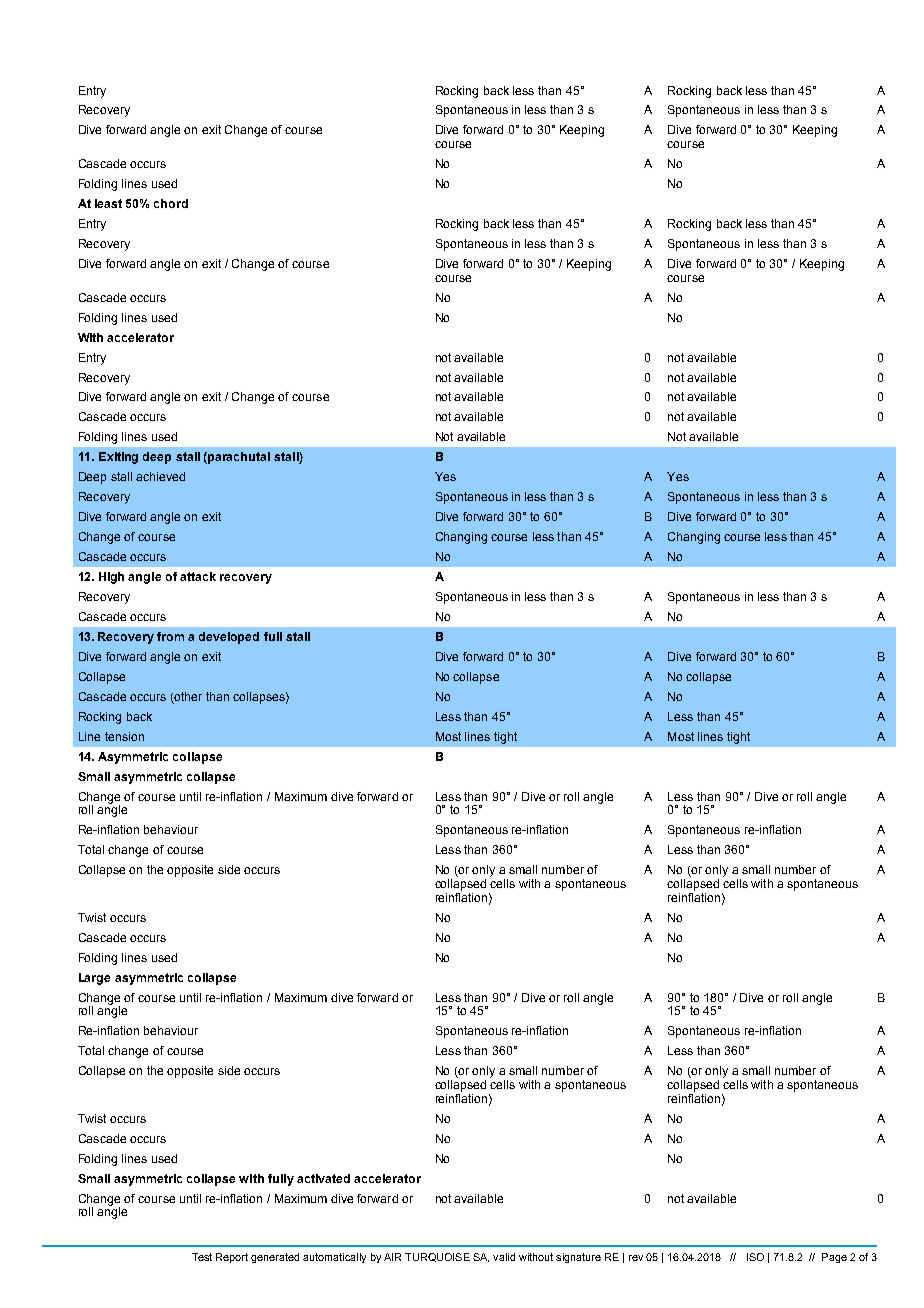  Describe the element at coordinates (504, 1257) in the document. I see `valid` at that location.
